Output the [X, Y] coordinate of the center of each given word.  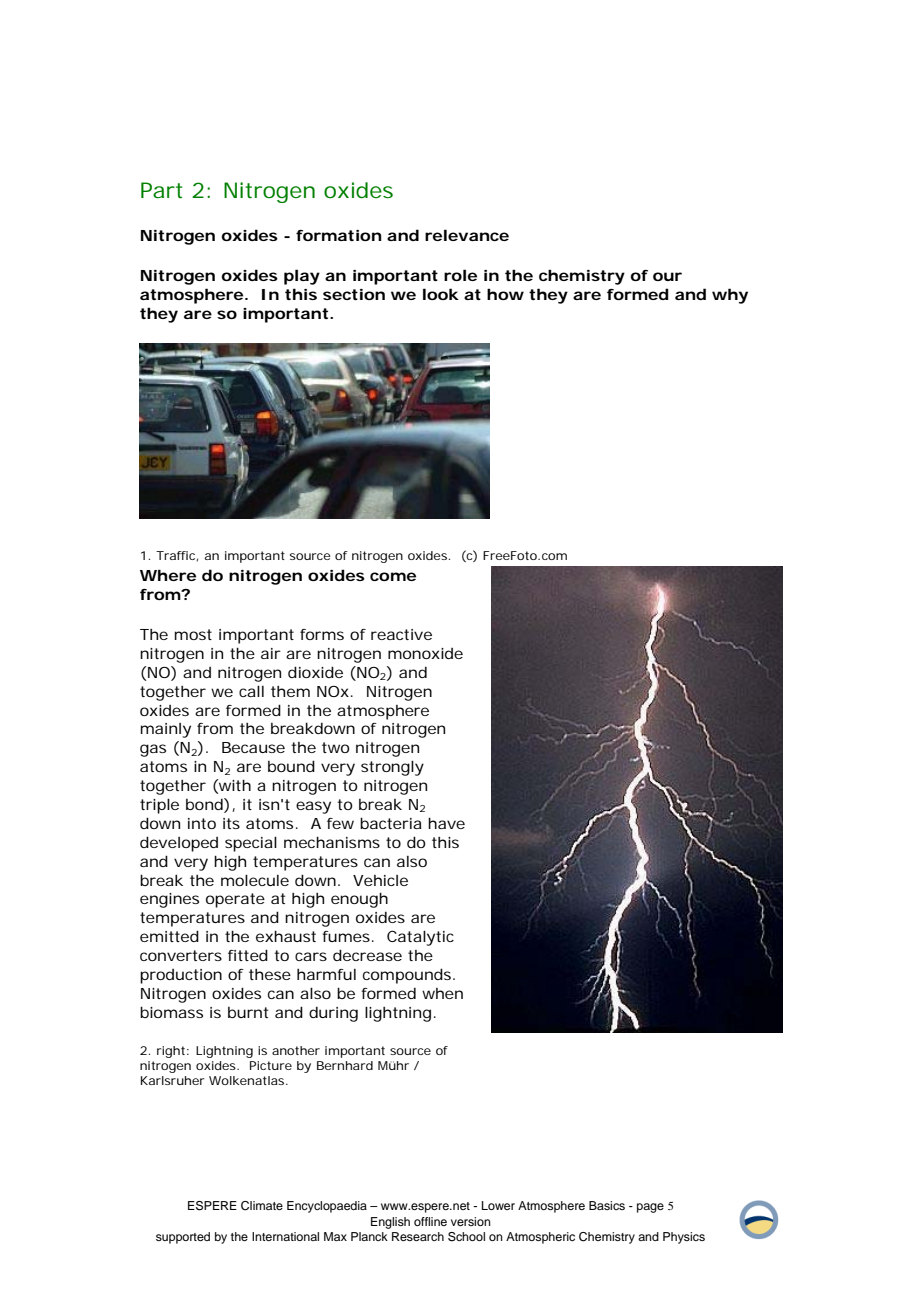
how [505, 294]
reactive [401, 634]
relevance [467, 235]
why [730, 296]
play [302, 277]
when [442, 993]
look [441, 294]
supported [183, 1238]
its [231, 823]
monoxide [425, 653]
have [446, 823]
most [193, 634]
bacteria [391, 823]
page [650, 1208]
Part [162, 190]
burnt [248, 1012]
